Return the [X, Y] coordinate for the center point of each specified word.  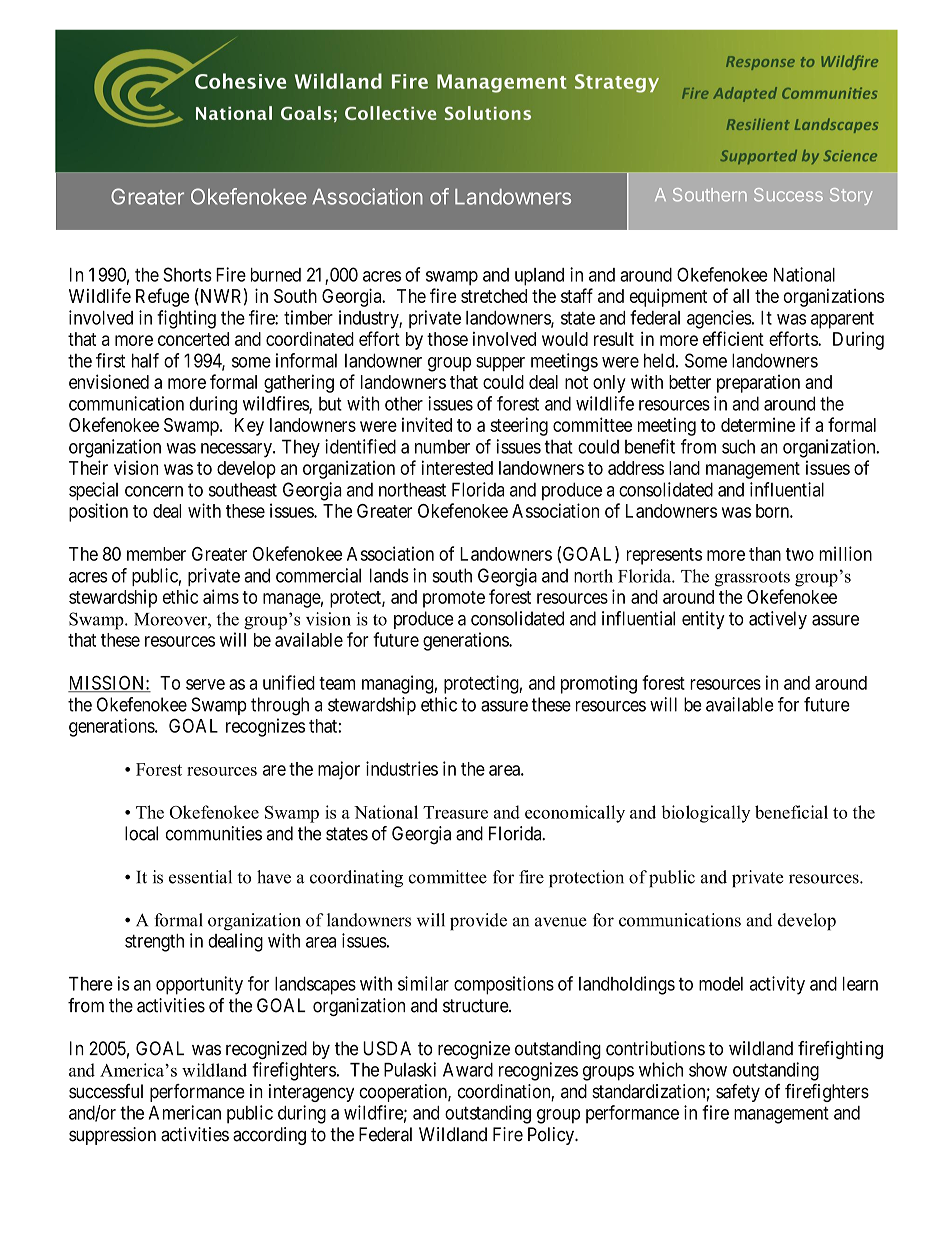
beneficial [791, 812]
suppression [112, 1136]
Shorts [187, 274]
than [765, 554]
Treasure [455, 812]
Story [851, 196]
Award [468, 1070]
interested [457, 467]
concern [154, 491]
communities [214, 833]
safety [738, 1093]
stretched [494, 296]
